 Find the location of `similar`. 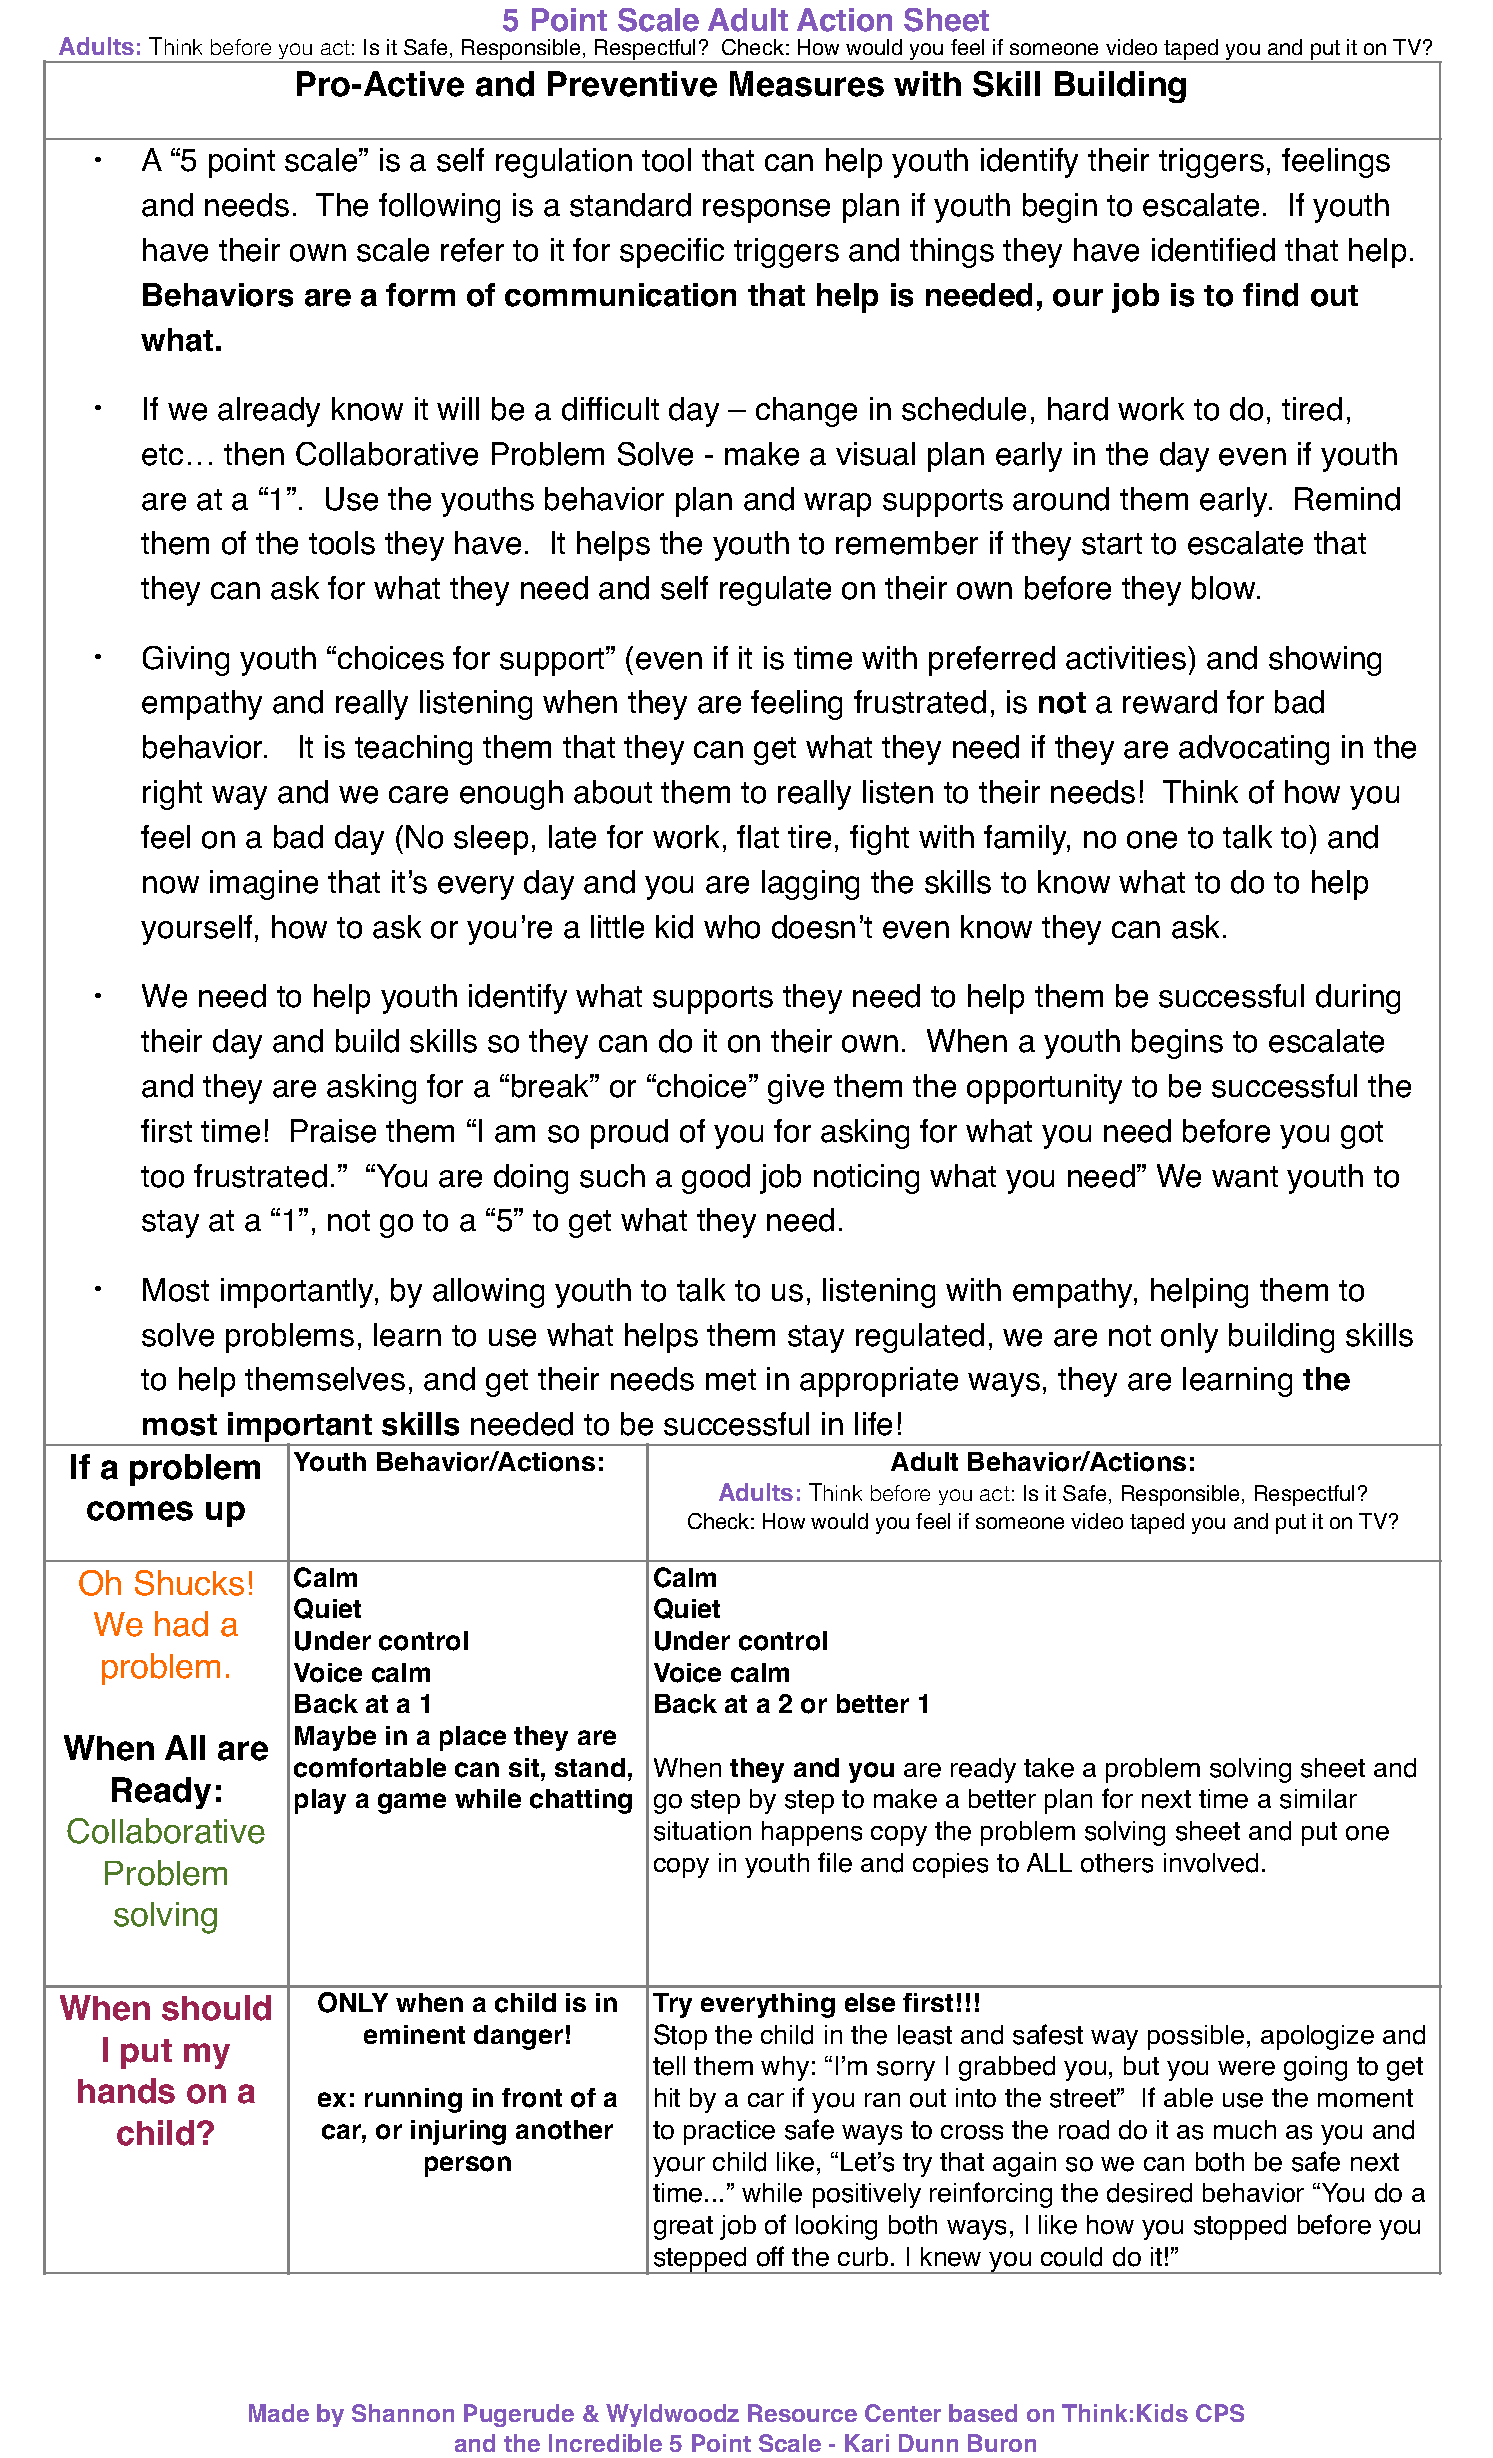

similar is located at coordinates (1318, 1799).
